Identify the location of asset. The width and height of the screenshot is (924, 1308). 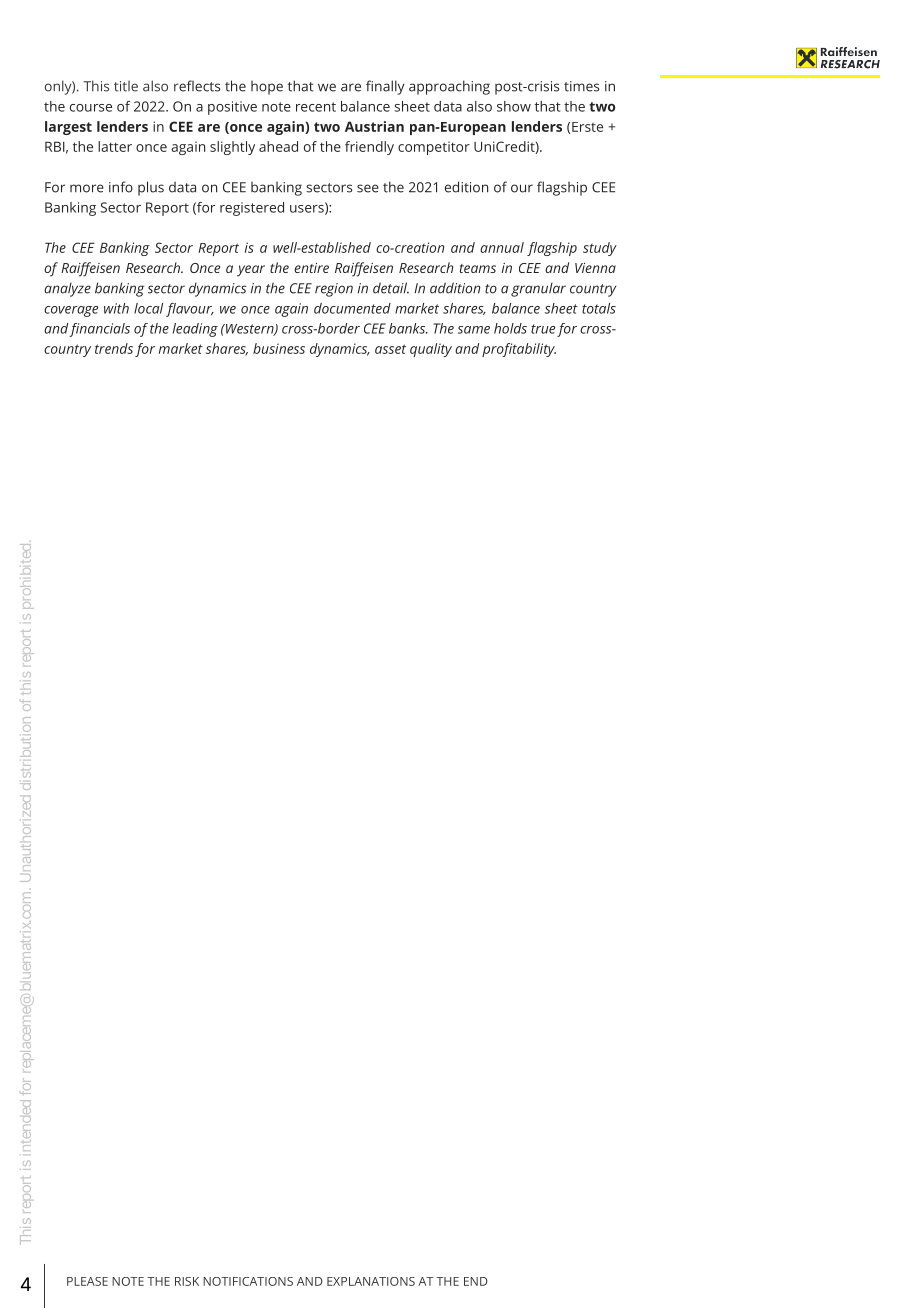
(390, 349).
